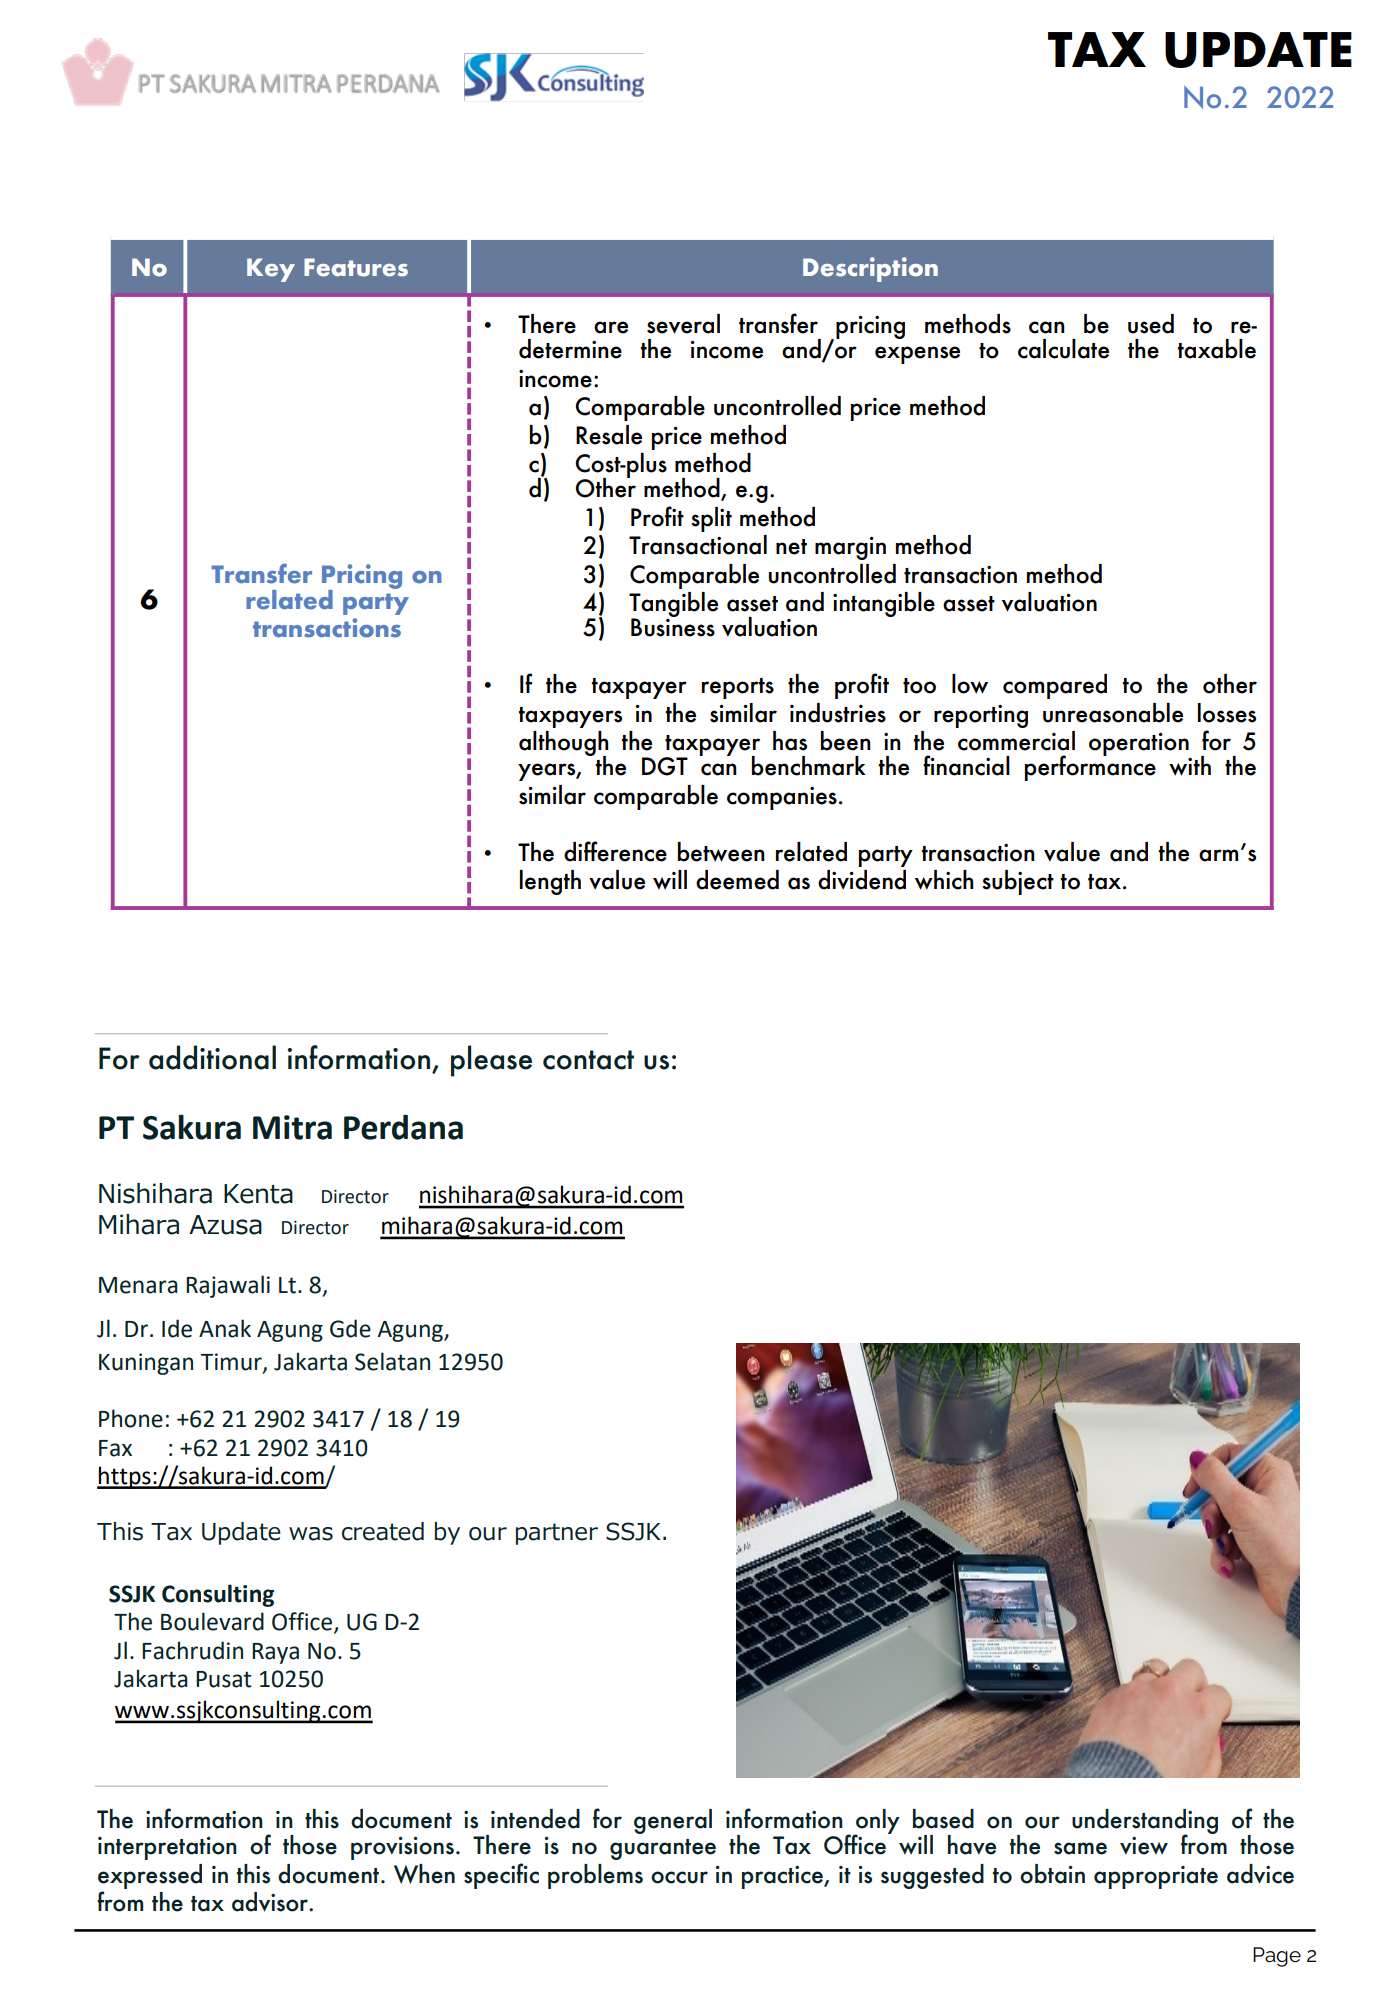 The height and width of the screenshot is (2008, 1390). I want to click on occur, so click(679, 1877).
